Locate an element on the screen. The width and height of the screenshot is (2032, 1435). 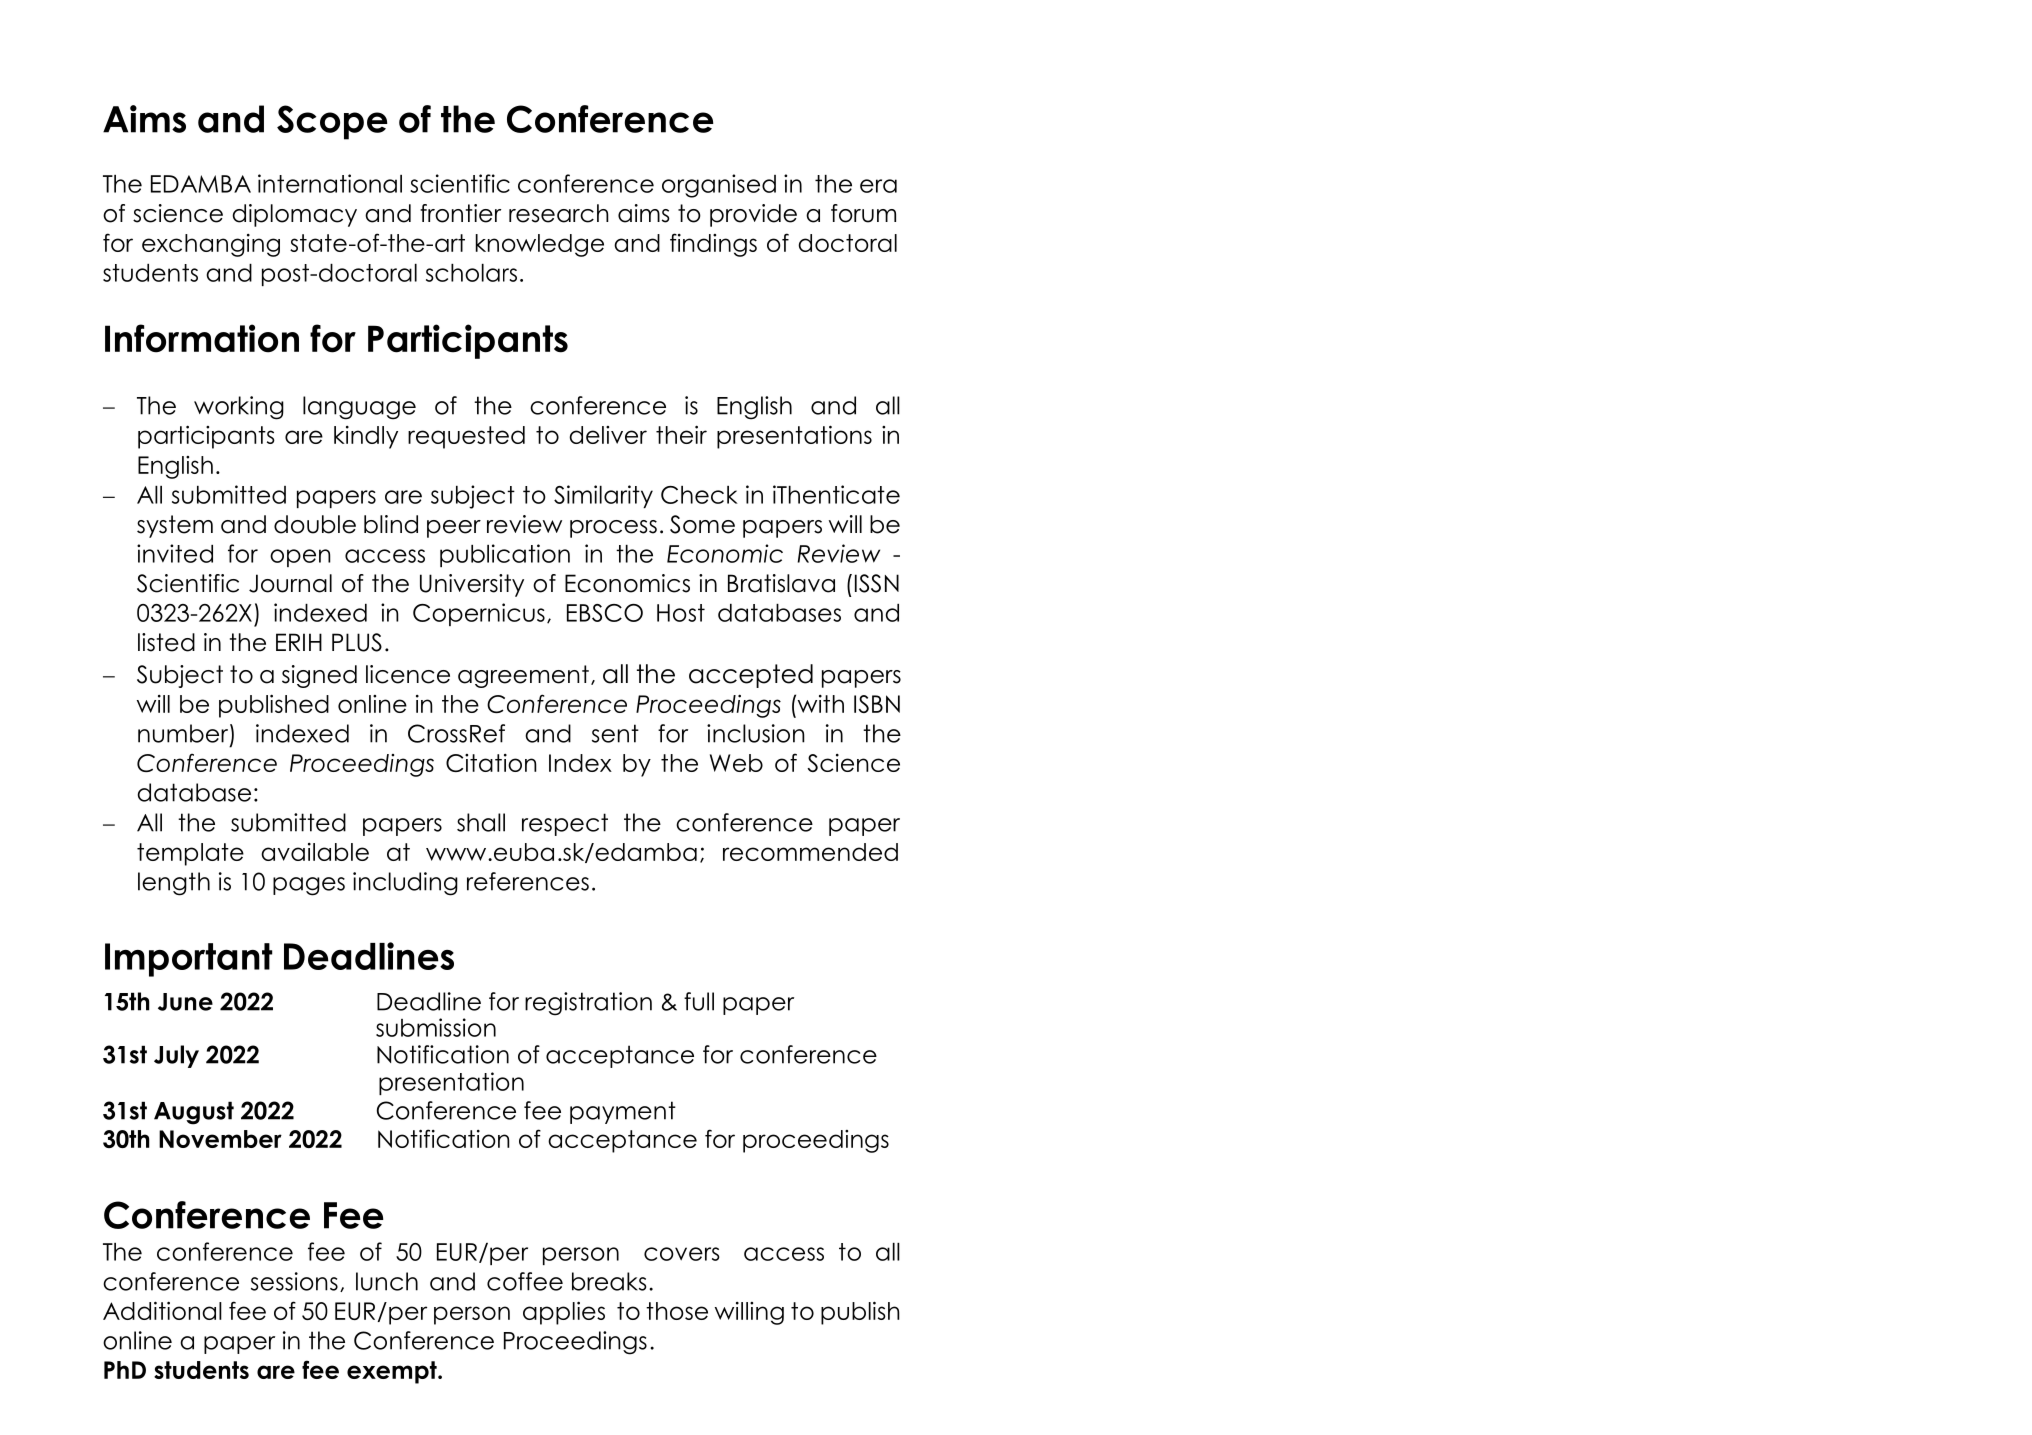
diplomacy is located at coordinates (294, 215).
